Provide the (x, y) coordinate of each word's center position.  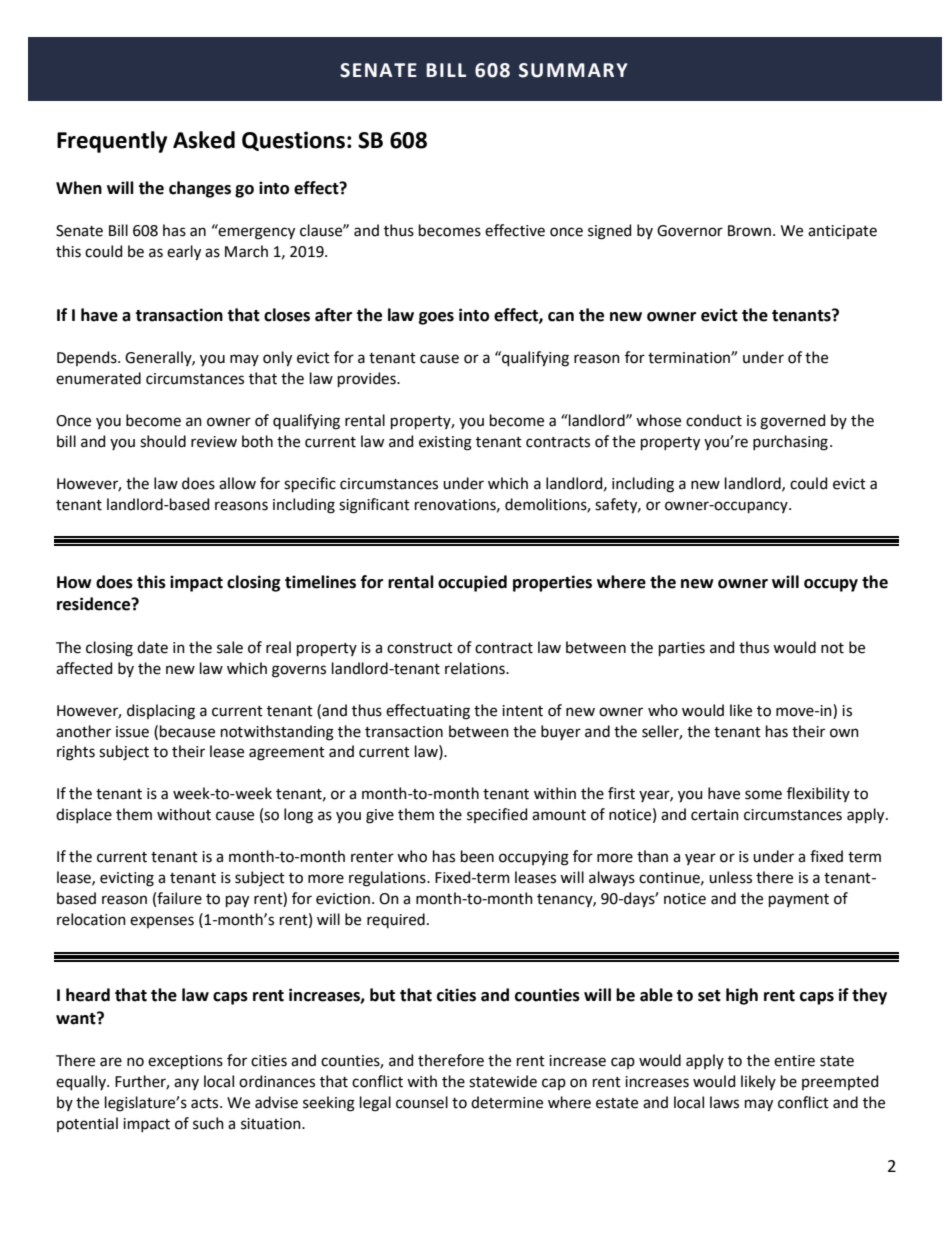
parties (682, 649)
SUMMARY (573, 70)
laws (724, 1102)
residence (94, 604)
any (186, 1084)
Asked (204, 140)
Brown (749, 231)
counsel (422, 1102)
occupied (472, 583)
